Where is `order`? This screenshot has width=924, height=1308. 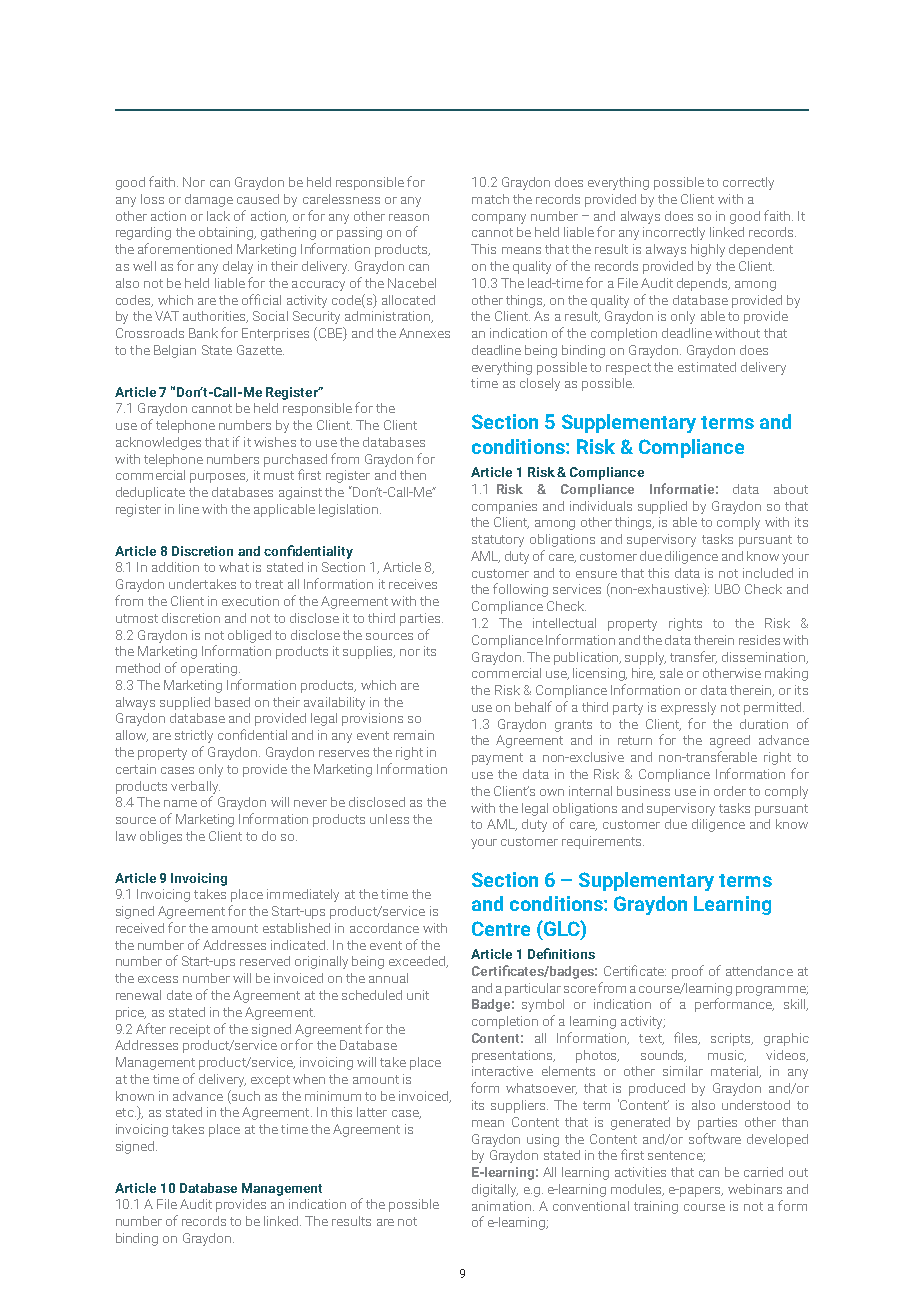 order is located at coordinates (730, 791).
